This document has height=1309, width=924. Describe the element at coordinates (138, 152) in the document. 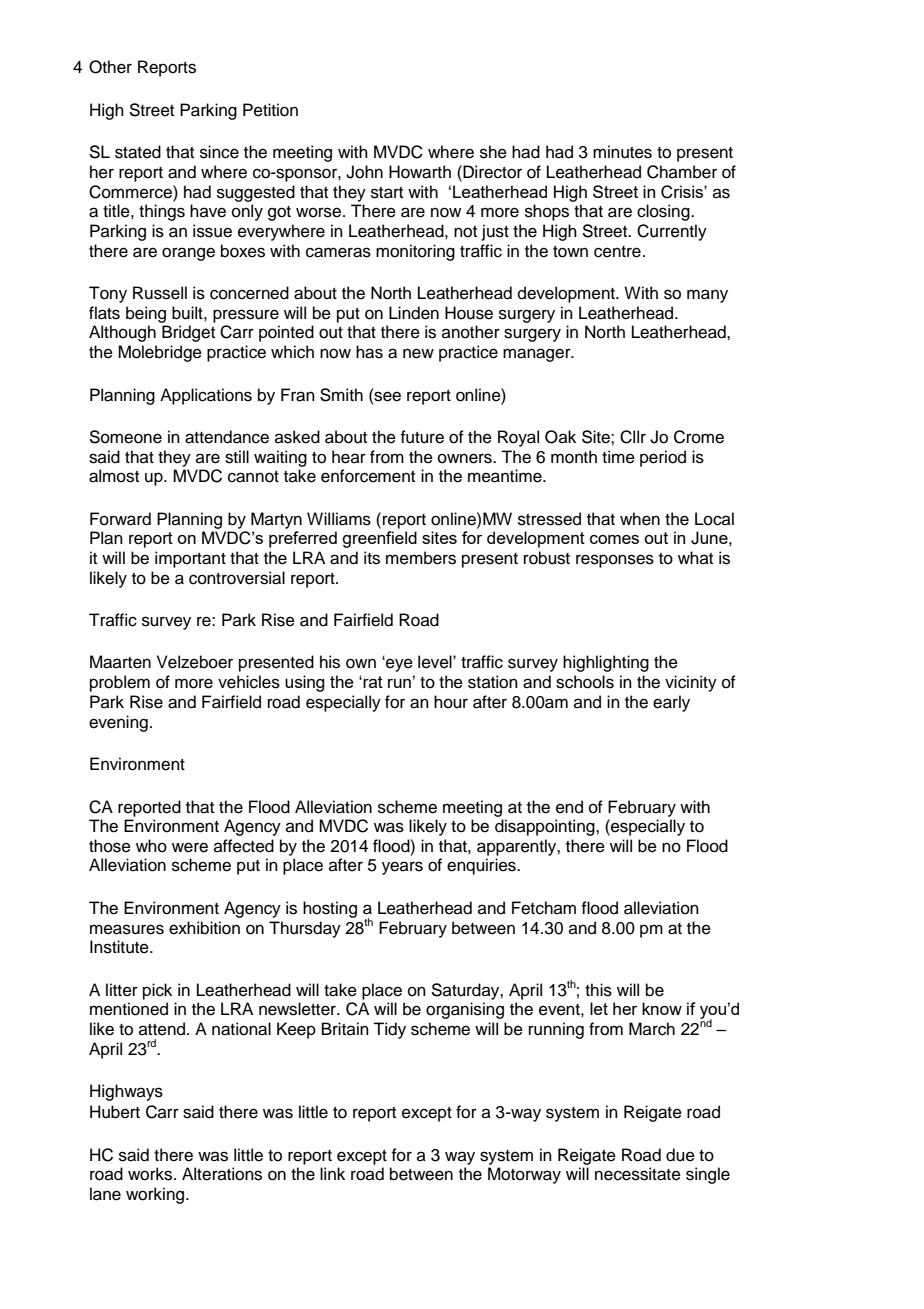

I see `stated` at that location.
